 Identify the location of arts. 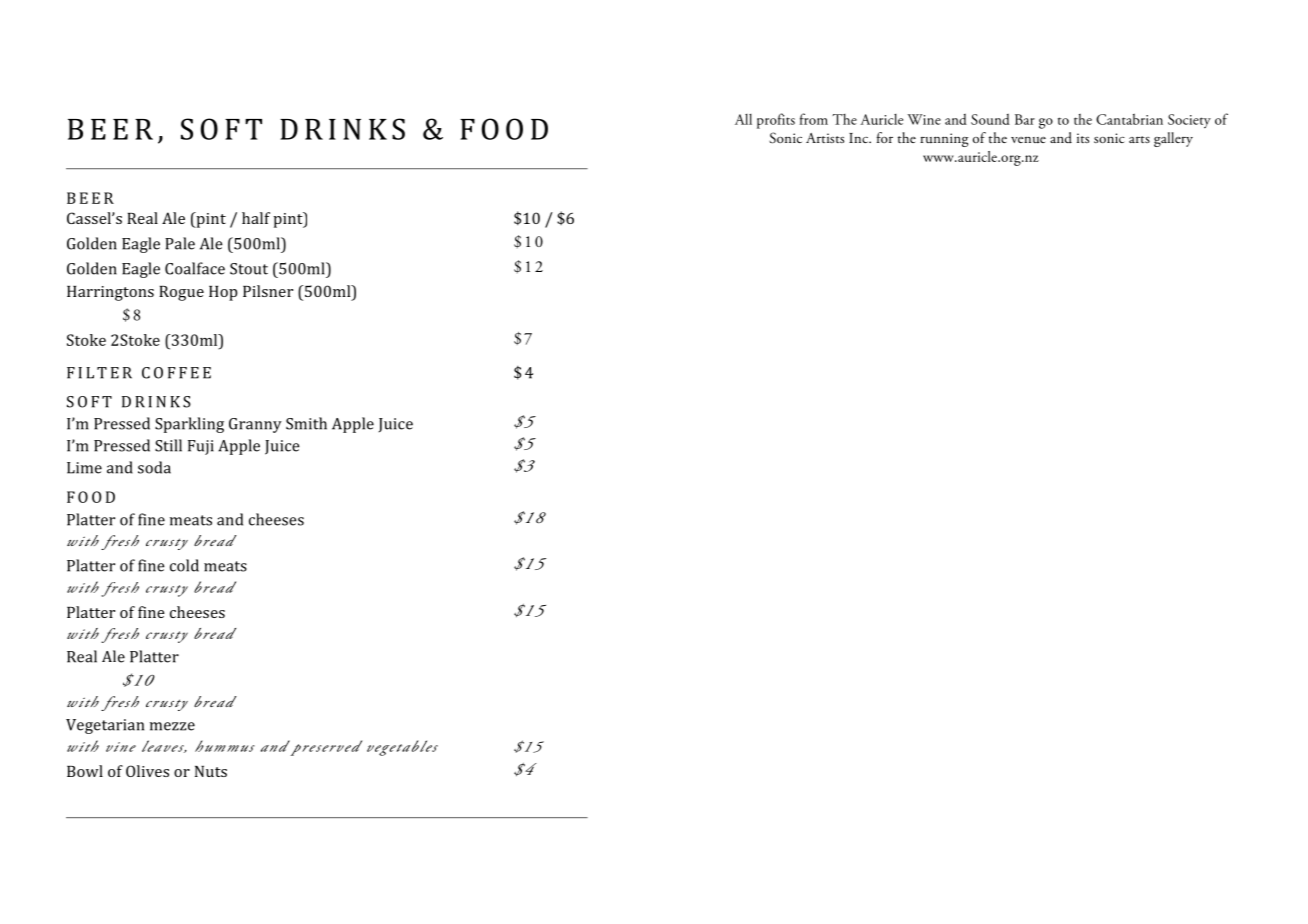
(1139, 139).
